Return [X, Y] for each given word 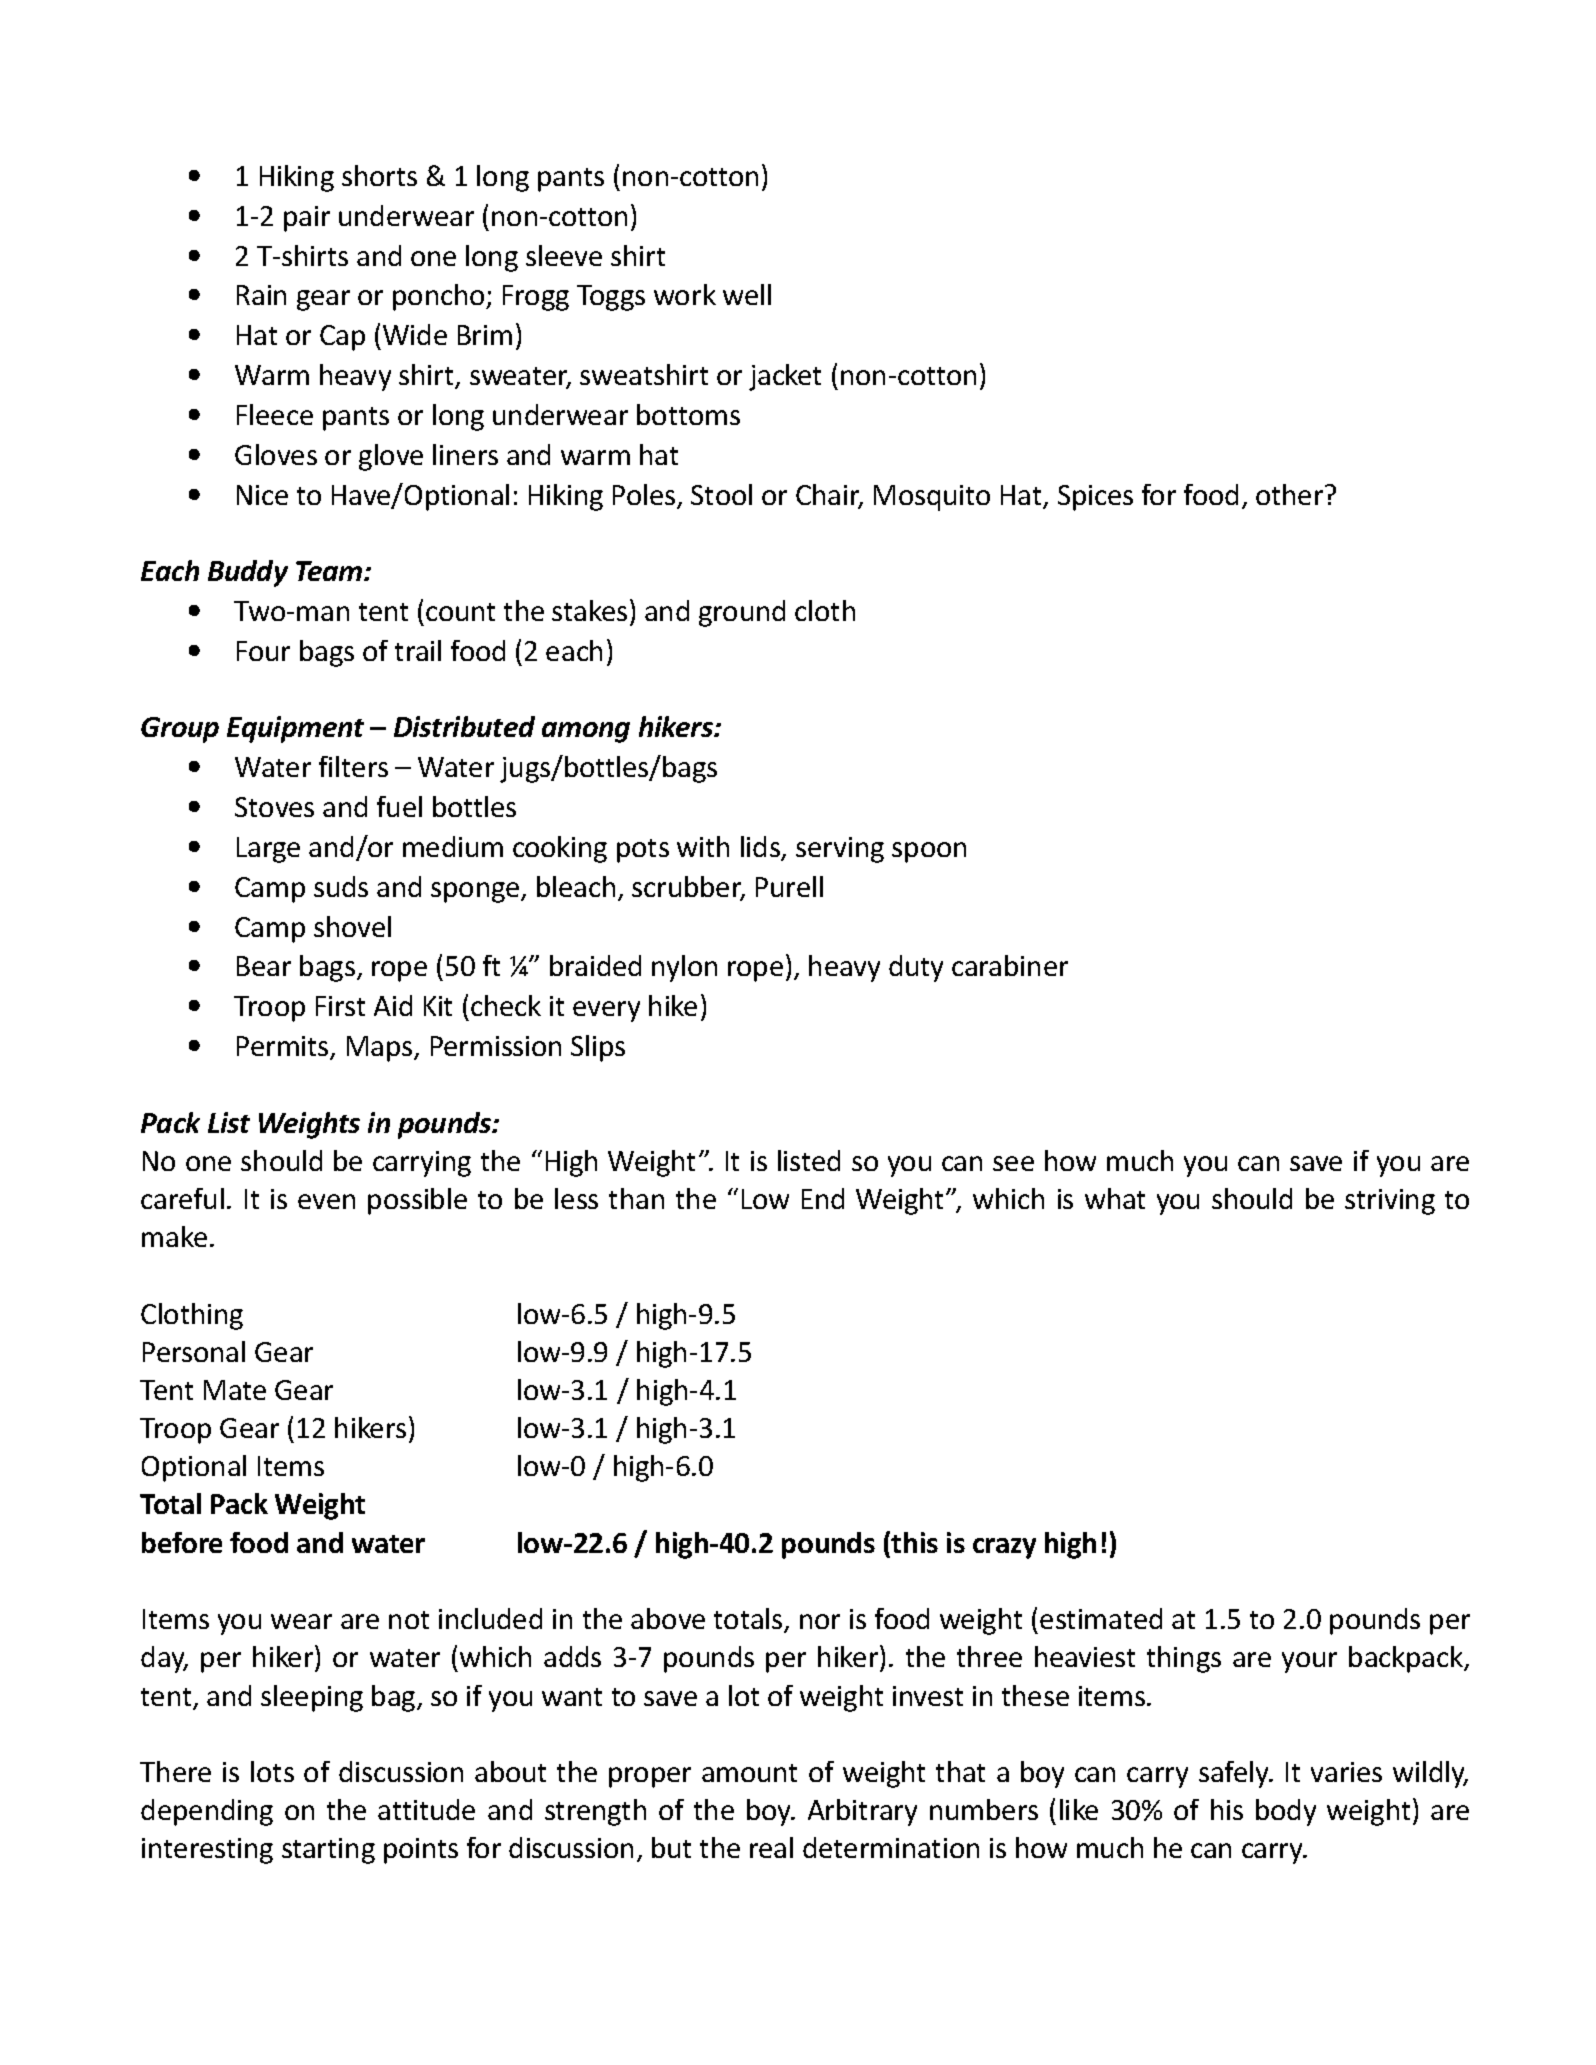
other [1291, 494]
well [747, 294]
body [1286, 1812]
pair [307, 219]
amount [749, 1773]
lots [272, 1771]
